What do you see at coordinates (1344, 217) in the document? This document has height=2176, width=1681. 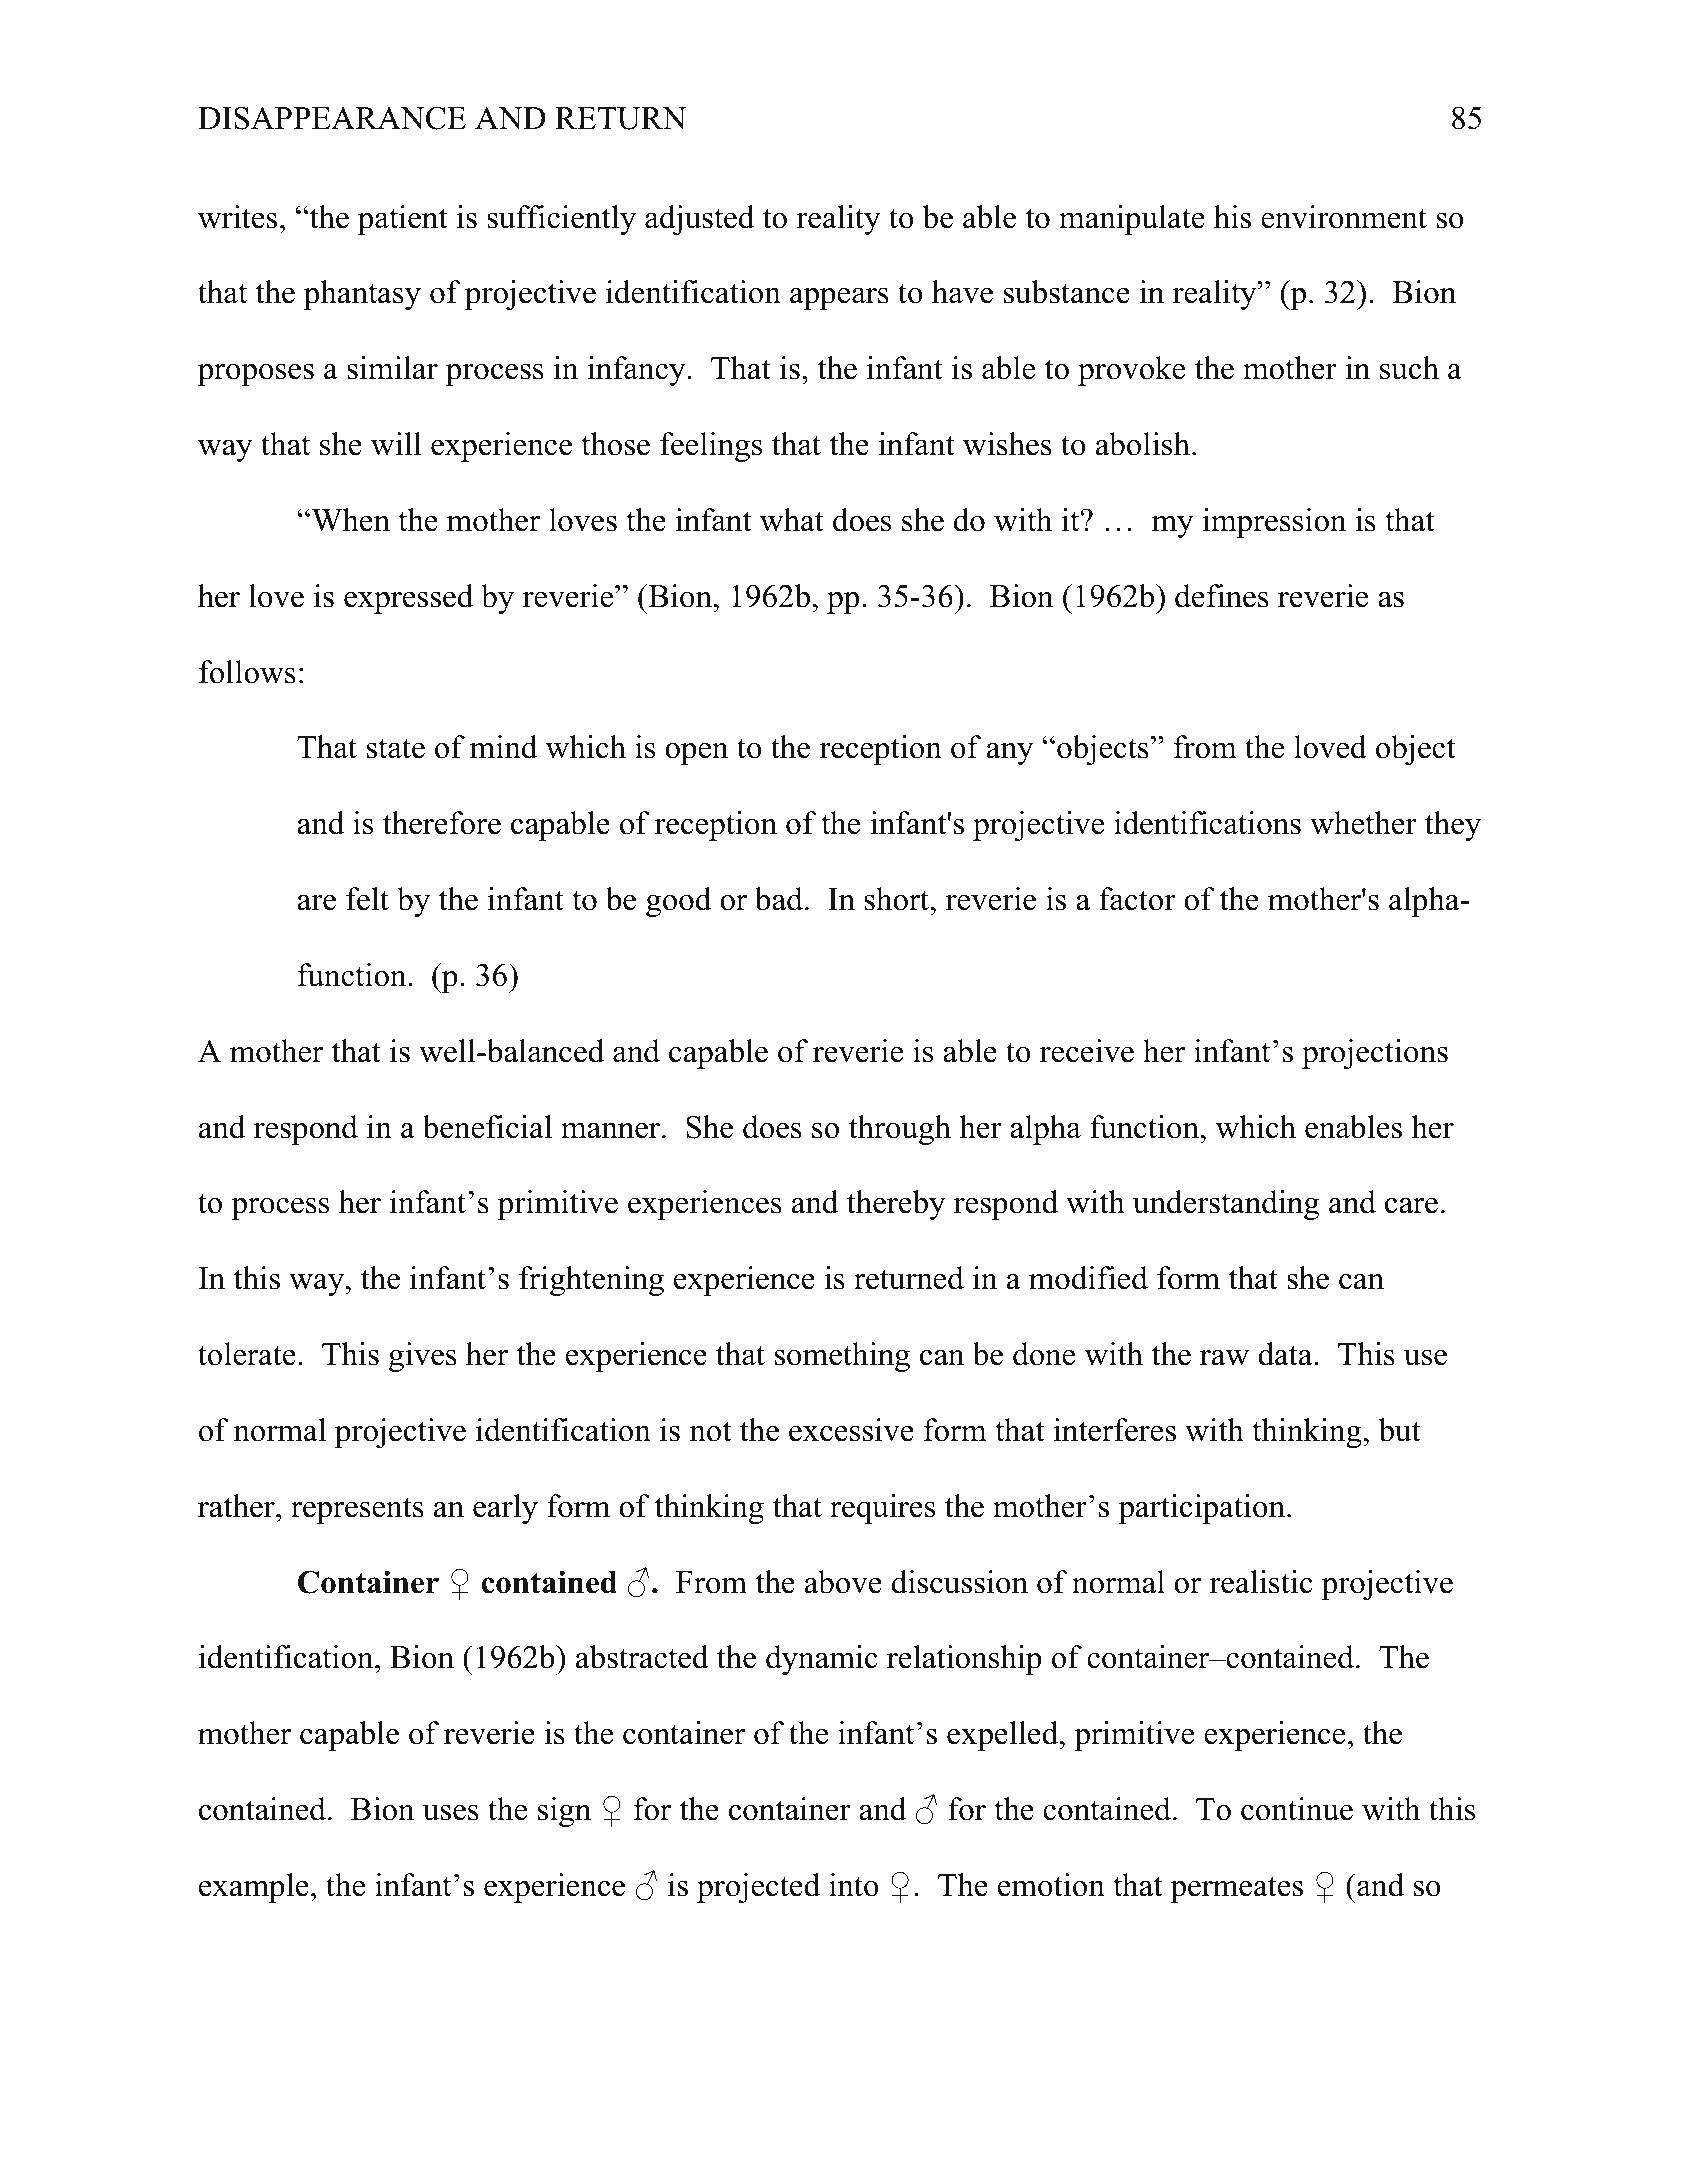 I see `environment` at bounding box center [1344, 217].
